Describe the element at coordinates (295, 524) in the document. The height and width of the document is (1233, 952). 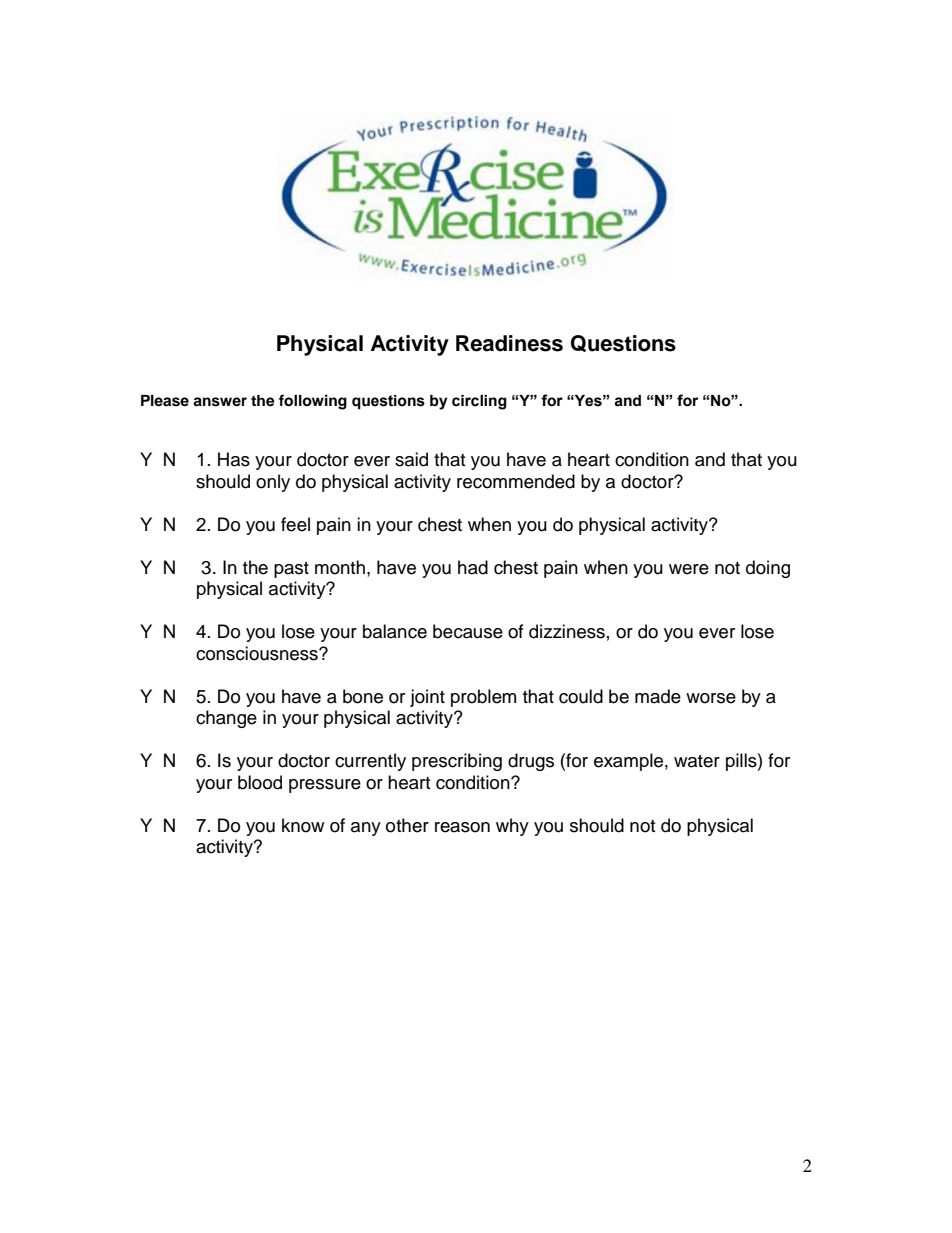
I see `feel` at that location.
